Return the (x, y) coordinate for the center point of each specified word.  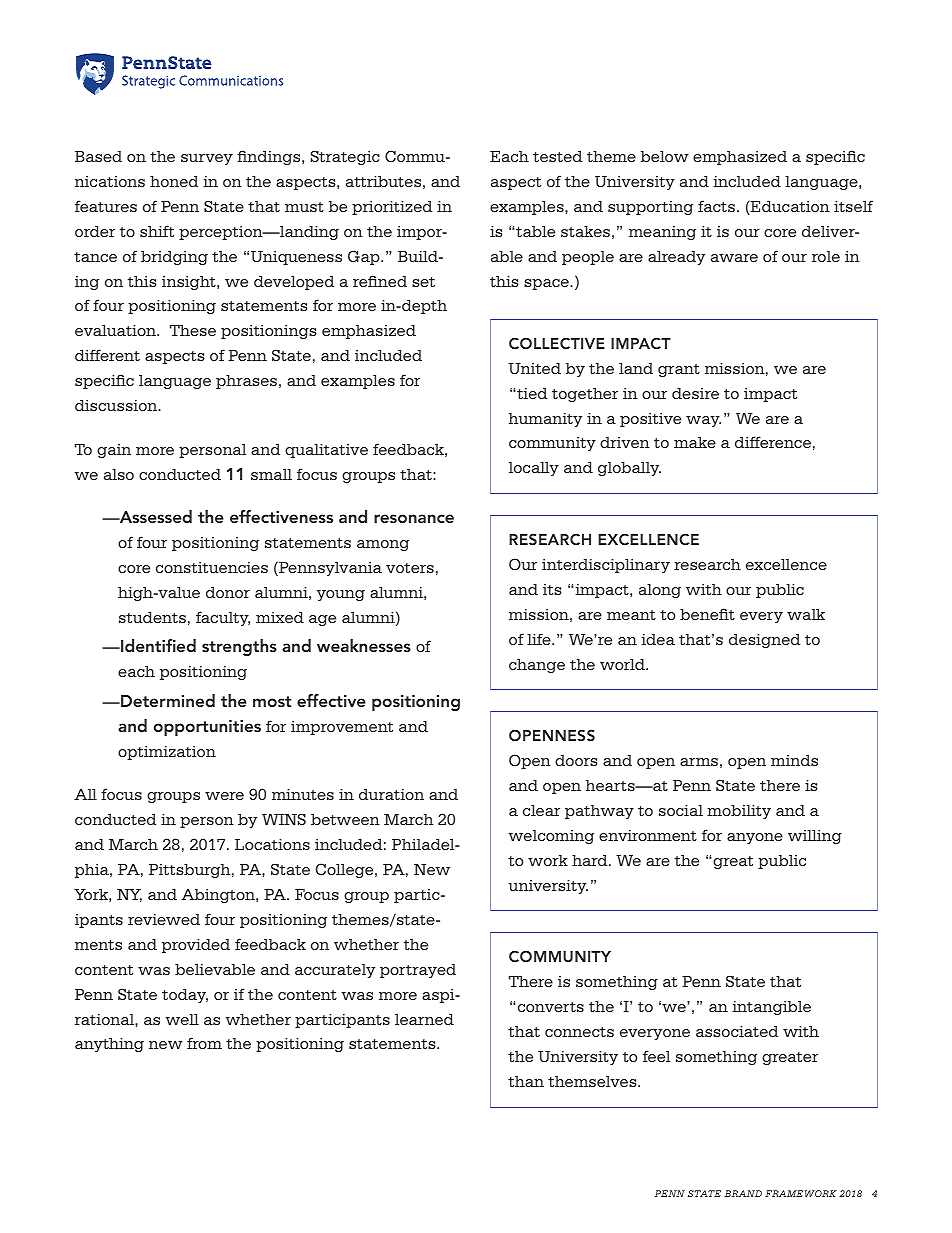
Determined (167, 700)
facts (716, 206)
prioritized (392, 208)
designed (764, 641)
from (204, 1043)
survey (207, 159)
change (537, 666)
